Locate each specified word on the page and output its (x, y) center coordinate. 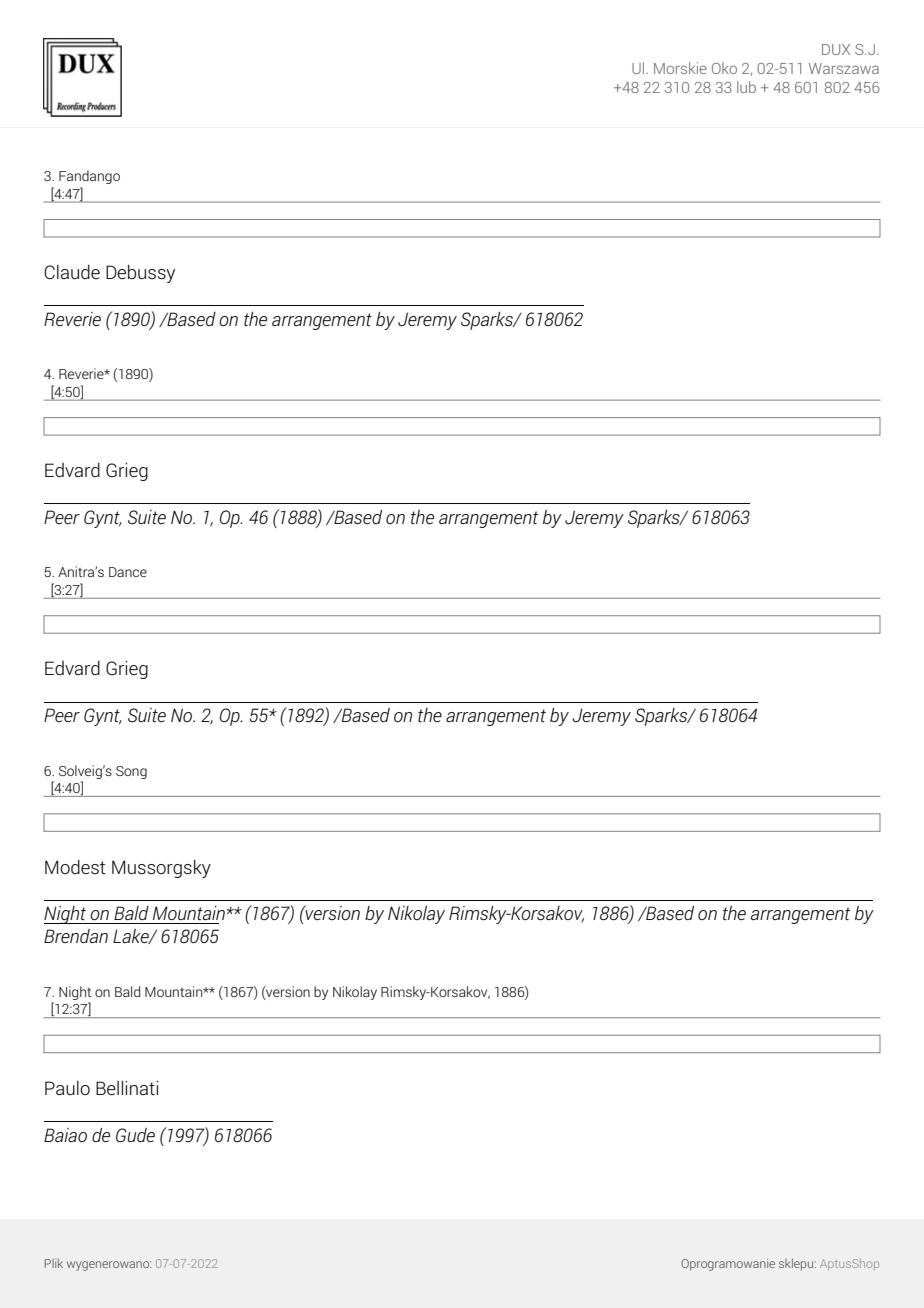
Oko (724, 68)
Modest (75, 867)
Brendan (76, 936)
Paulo (67, 1088)
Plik (54, 1263)
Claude (72, 272)
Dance (128, 572)
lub (746, 87)
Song (131, 772)
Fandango (89, 177)
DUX (836, 49)
